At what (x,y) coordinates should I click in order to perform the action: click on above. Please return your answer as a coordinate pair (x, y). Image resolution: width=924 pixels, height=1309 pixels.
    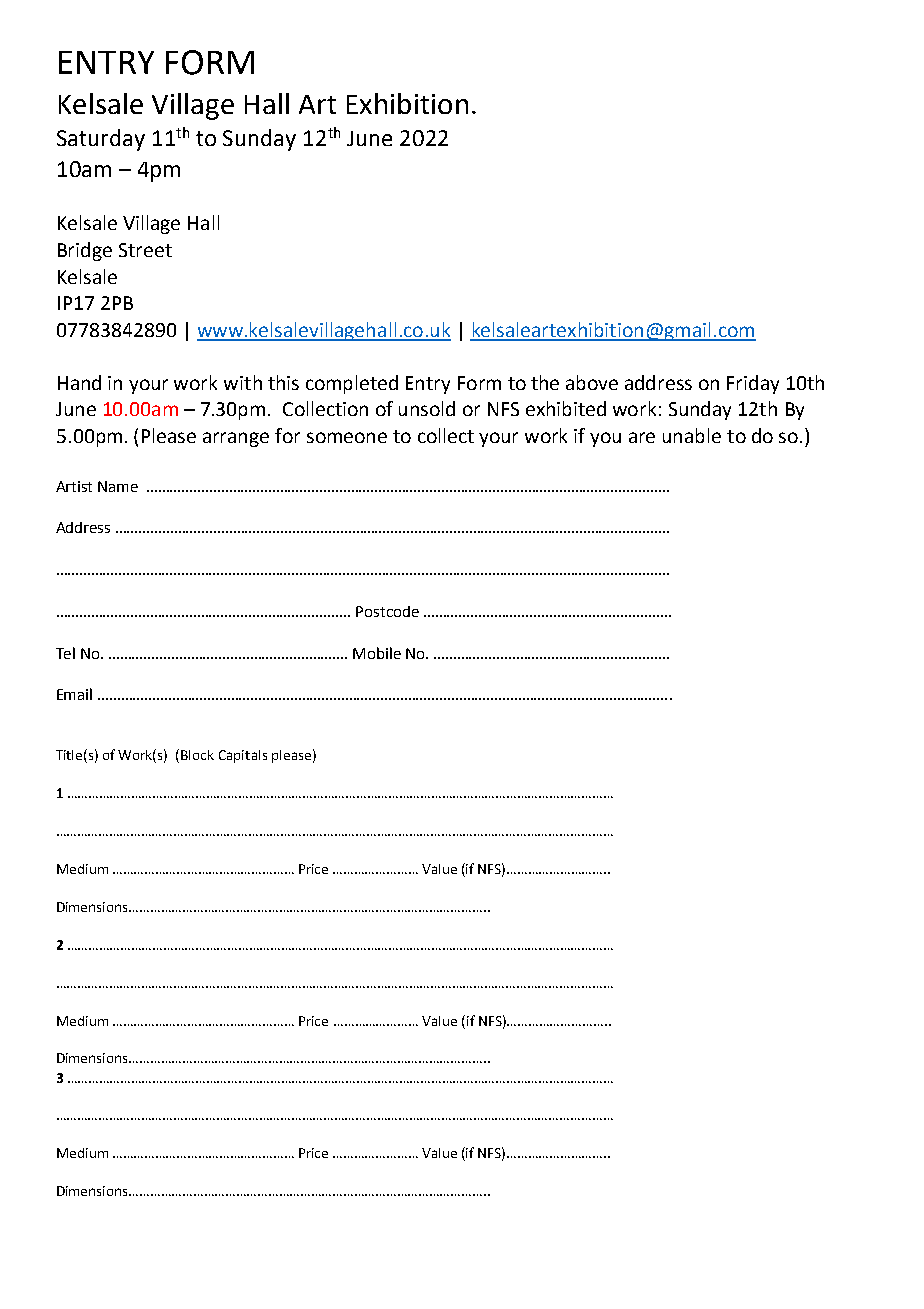
    Looking at the image, I should click on (592, 382).
